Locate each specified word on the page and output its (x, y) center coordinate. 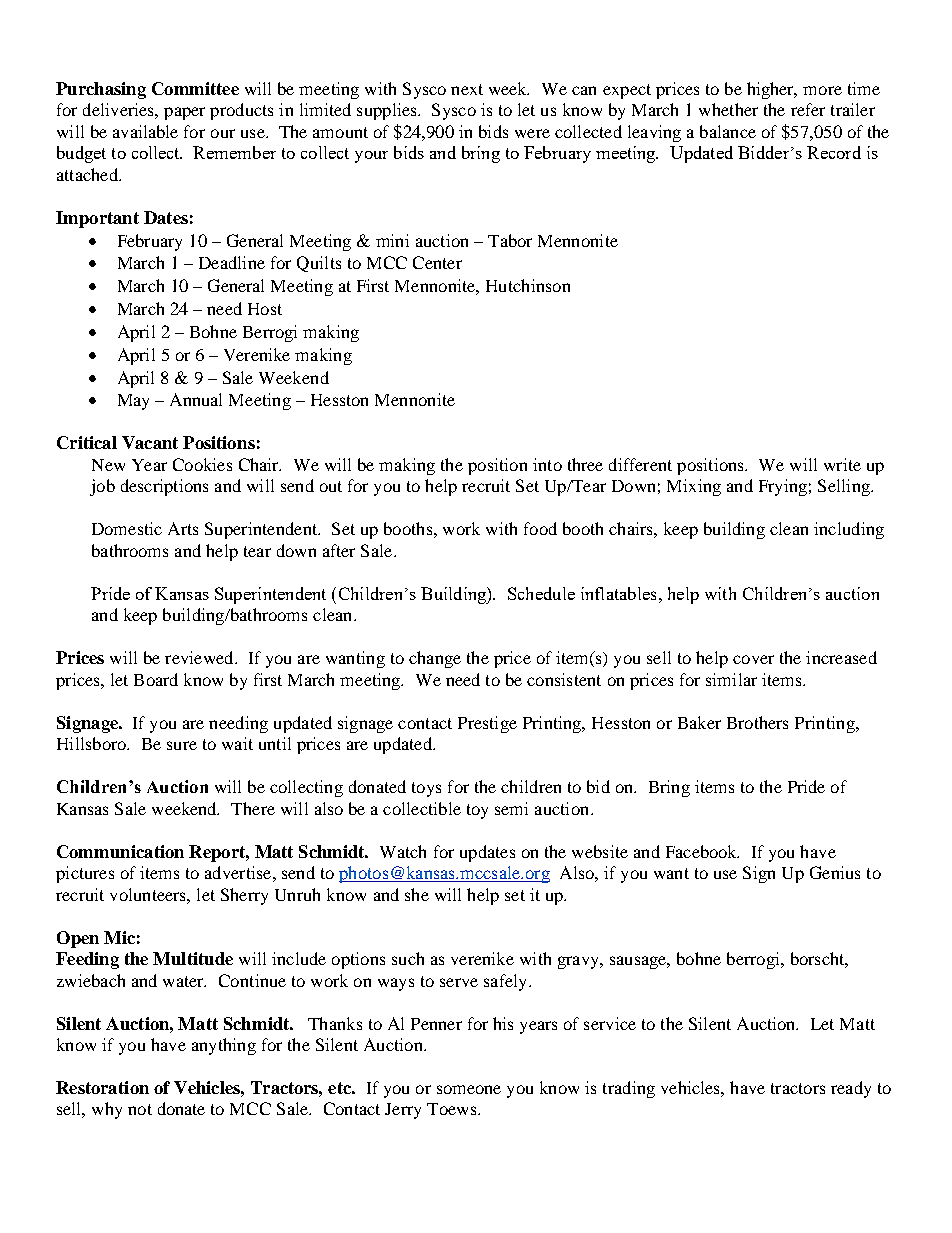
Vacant (150, 442)
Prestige (487, 724)
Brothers (757, 722)
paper (184, 113)
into (547, 464)
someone (469, 1089)
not (140, 1109)
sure (182, 745)
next (467, 89)
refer (808, 109)
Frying (783, 487)
